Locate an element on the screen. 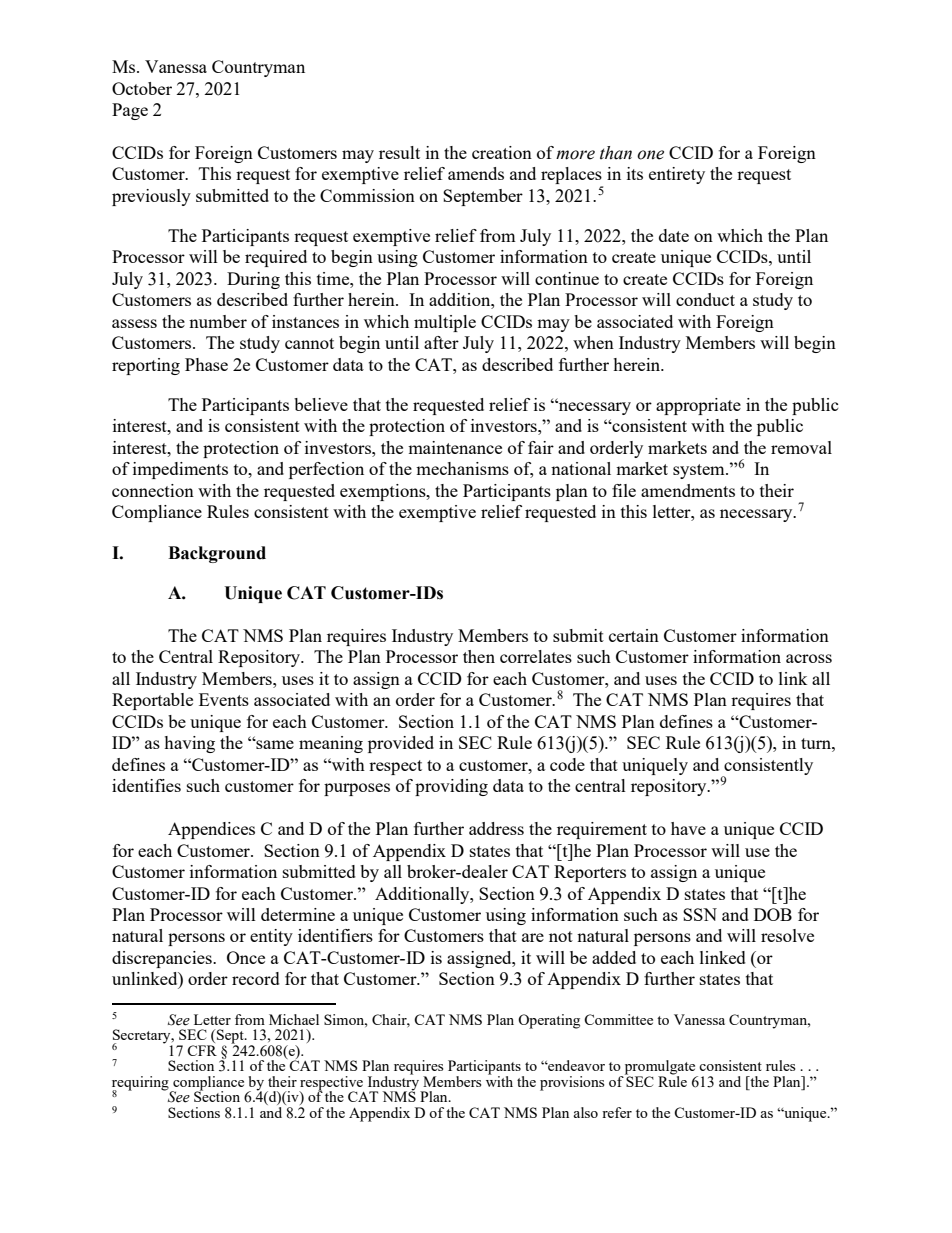 This screenshot has height=1233, width=952. entirety is located at coordinates (677, 175).
